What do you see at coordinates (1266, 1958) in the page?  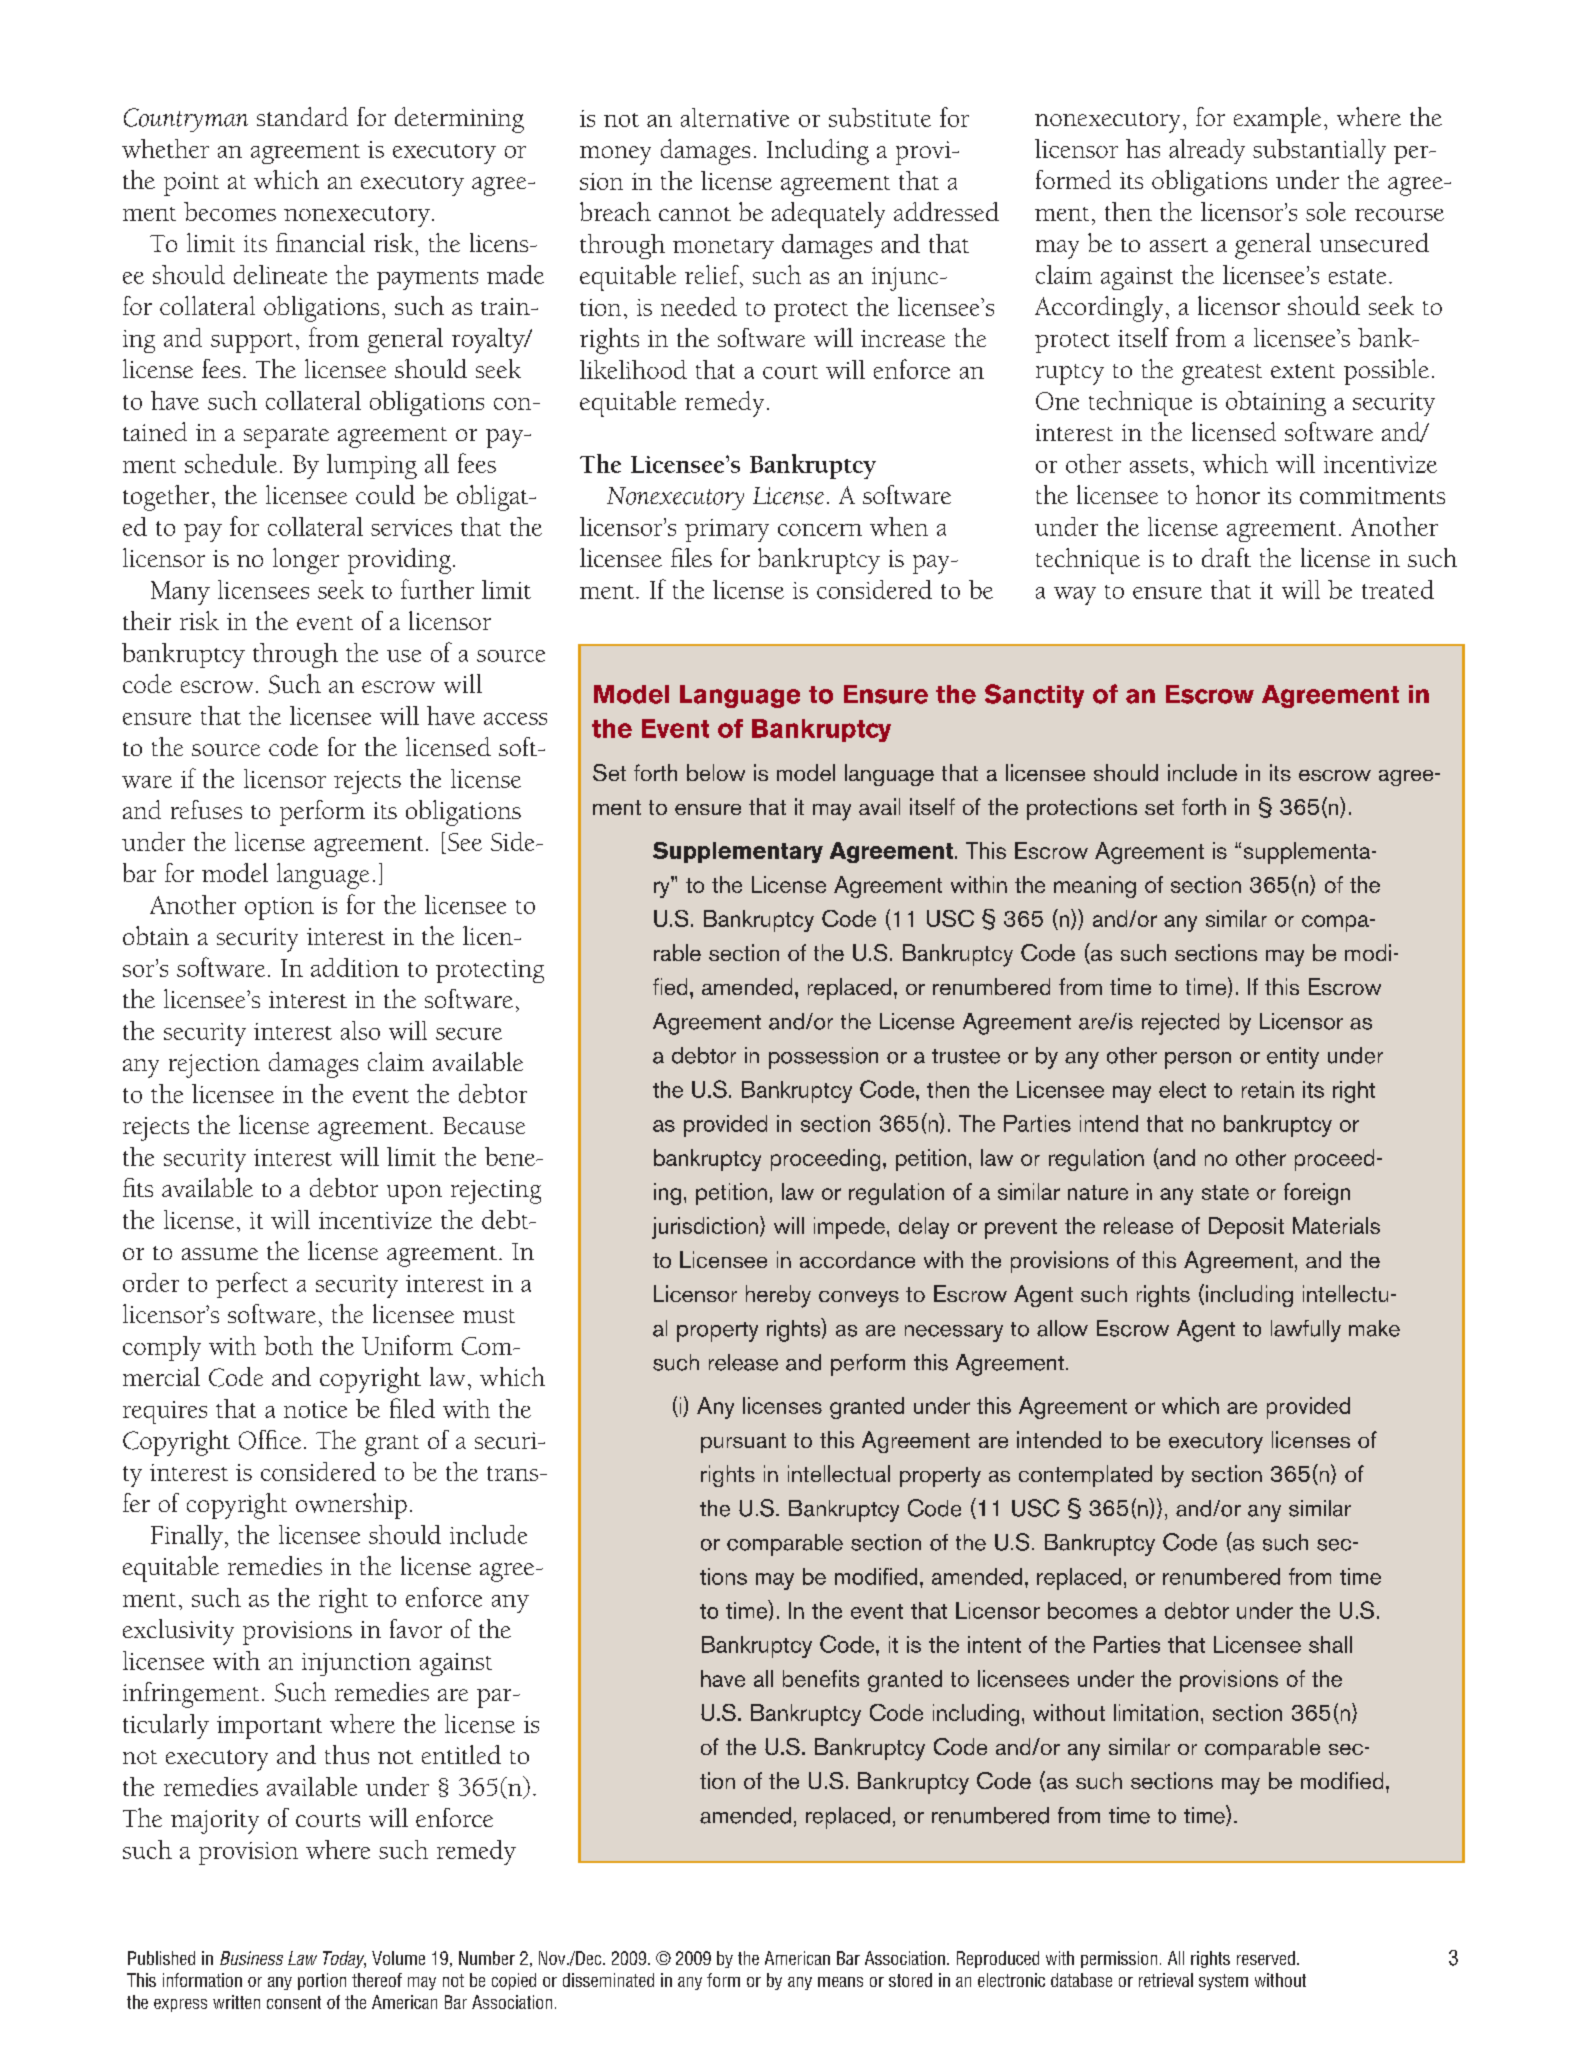 I see `reserved` at bounding box center [1266, 1958].
